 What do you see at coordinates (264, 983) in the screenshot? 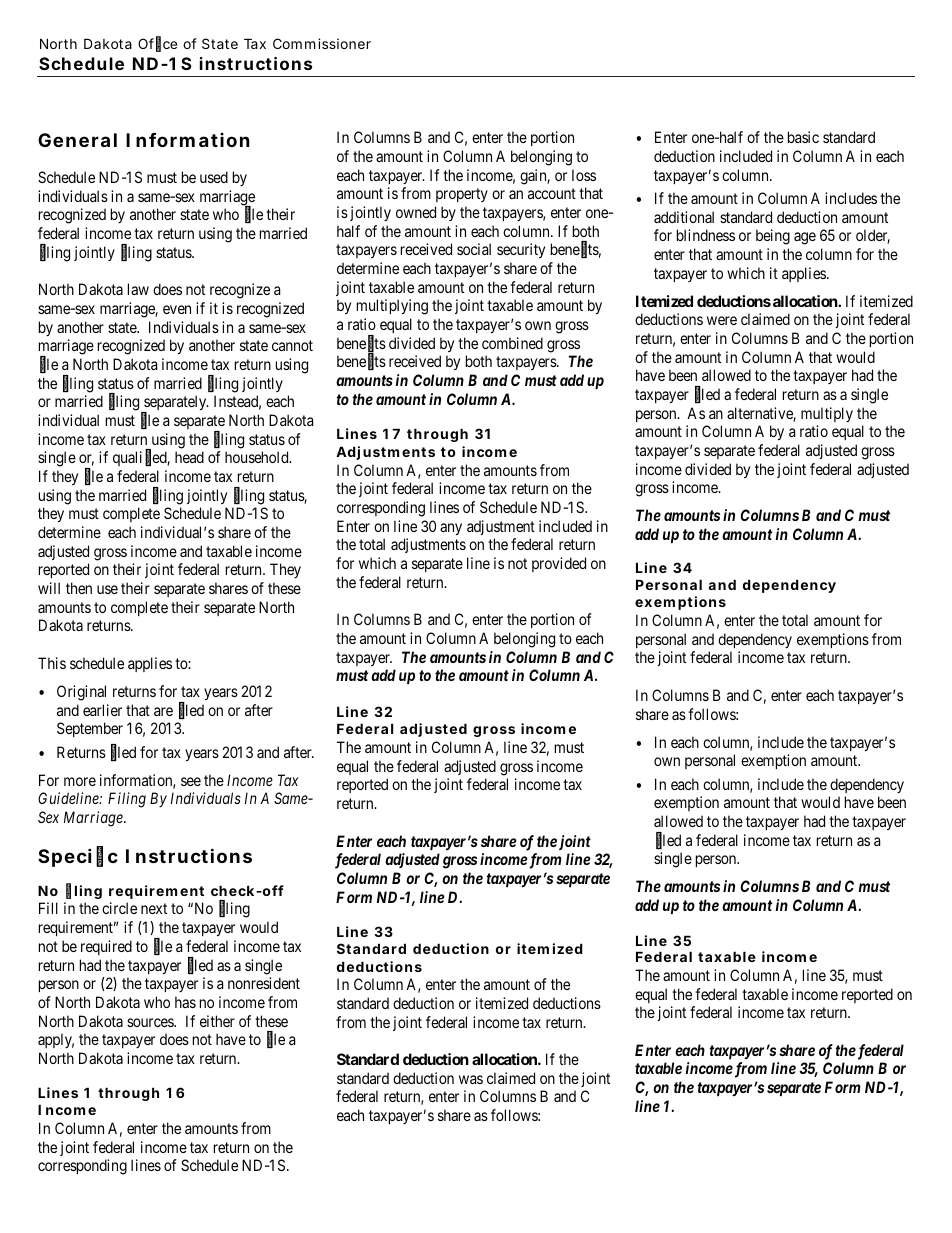
I see `nonresident` at bounding box center [264, 983].
